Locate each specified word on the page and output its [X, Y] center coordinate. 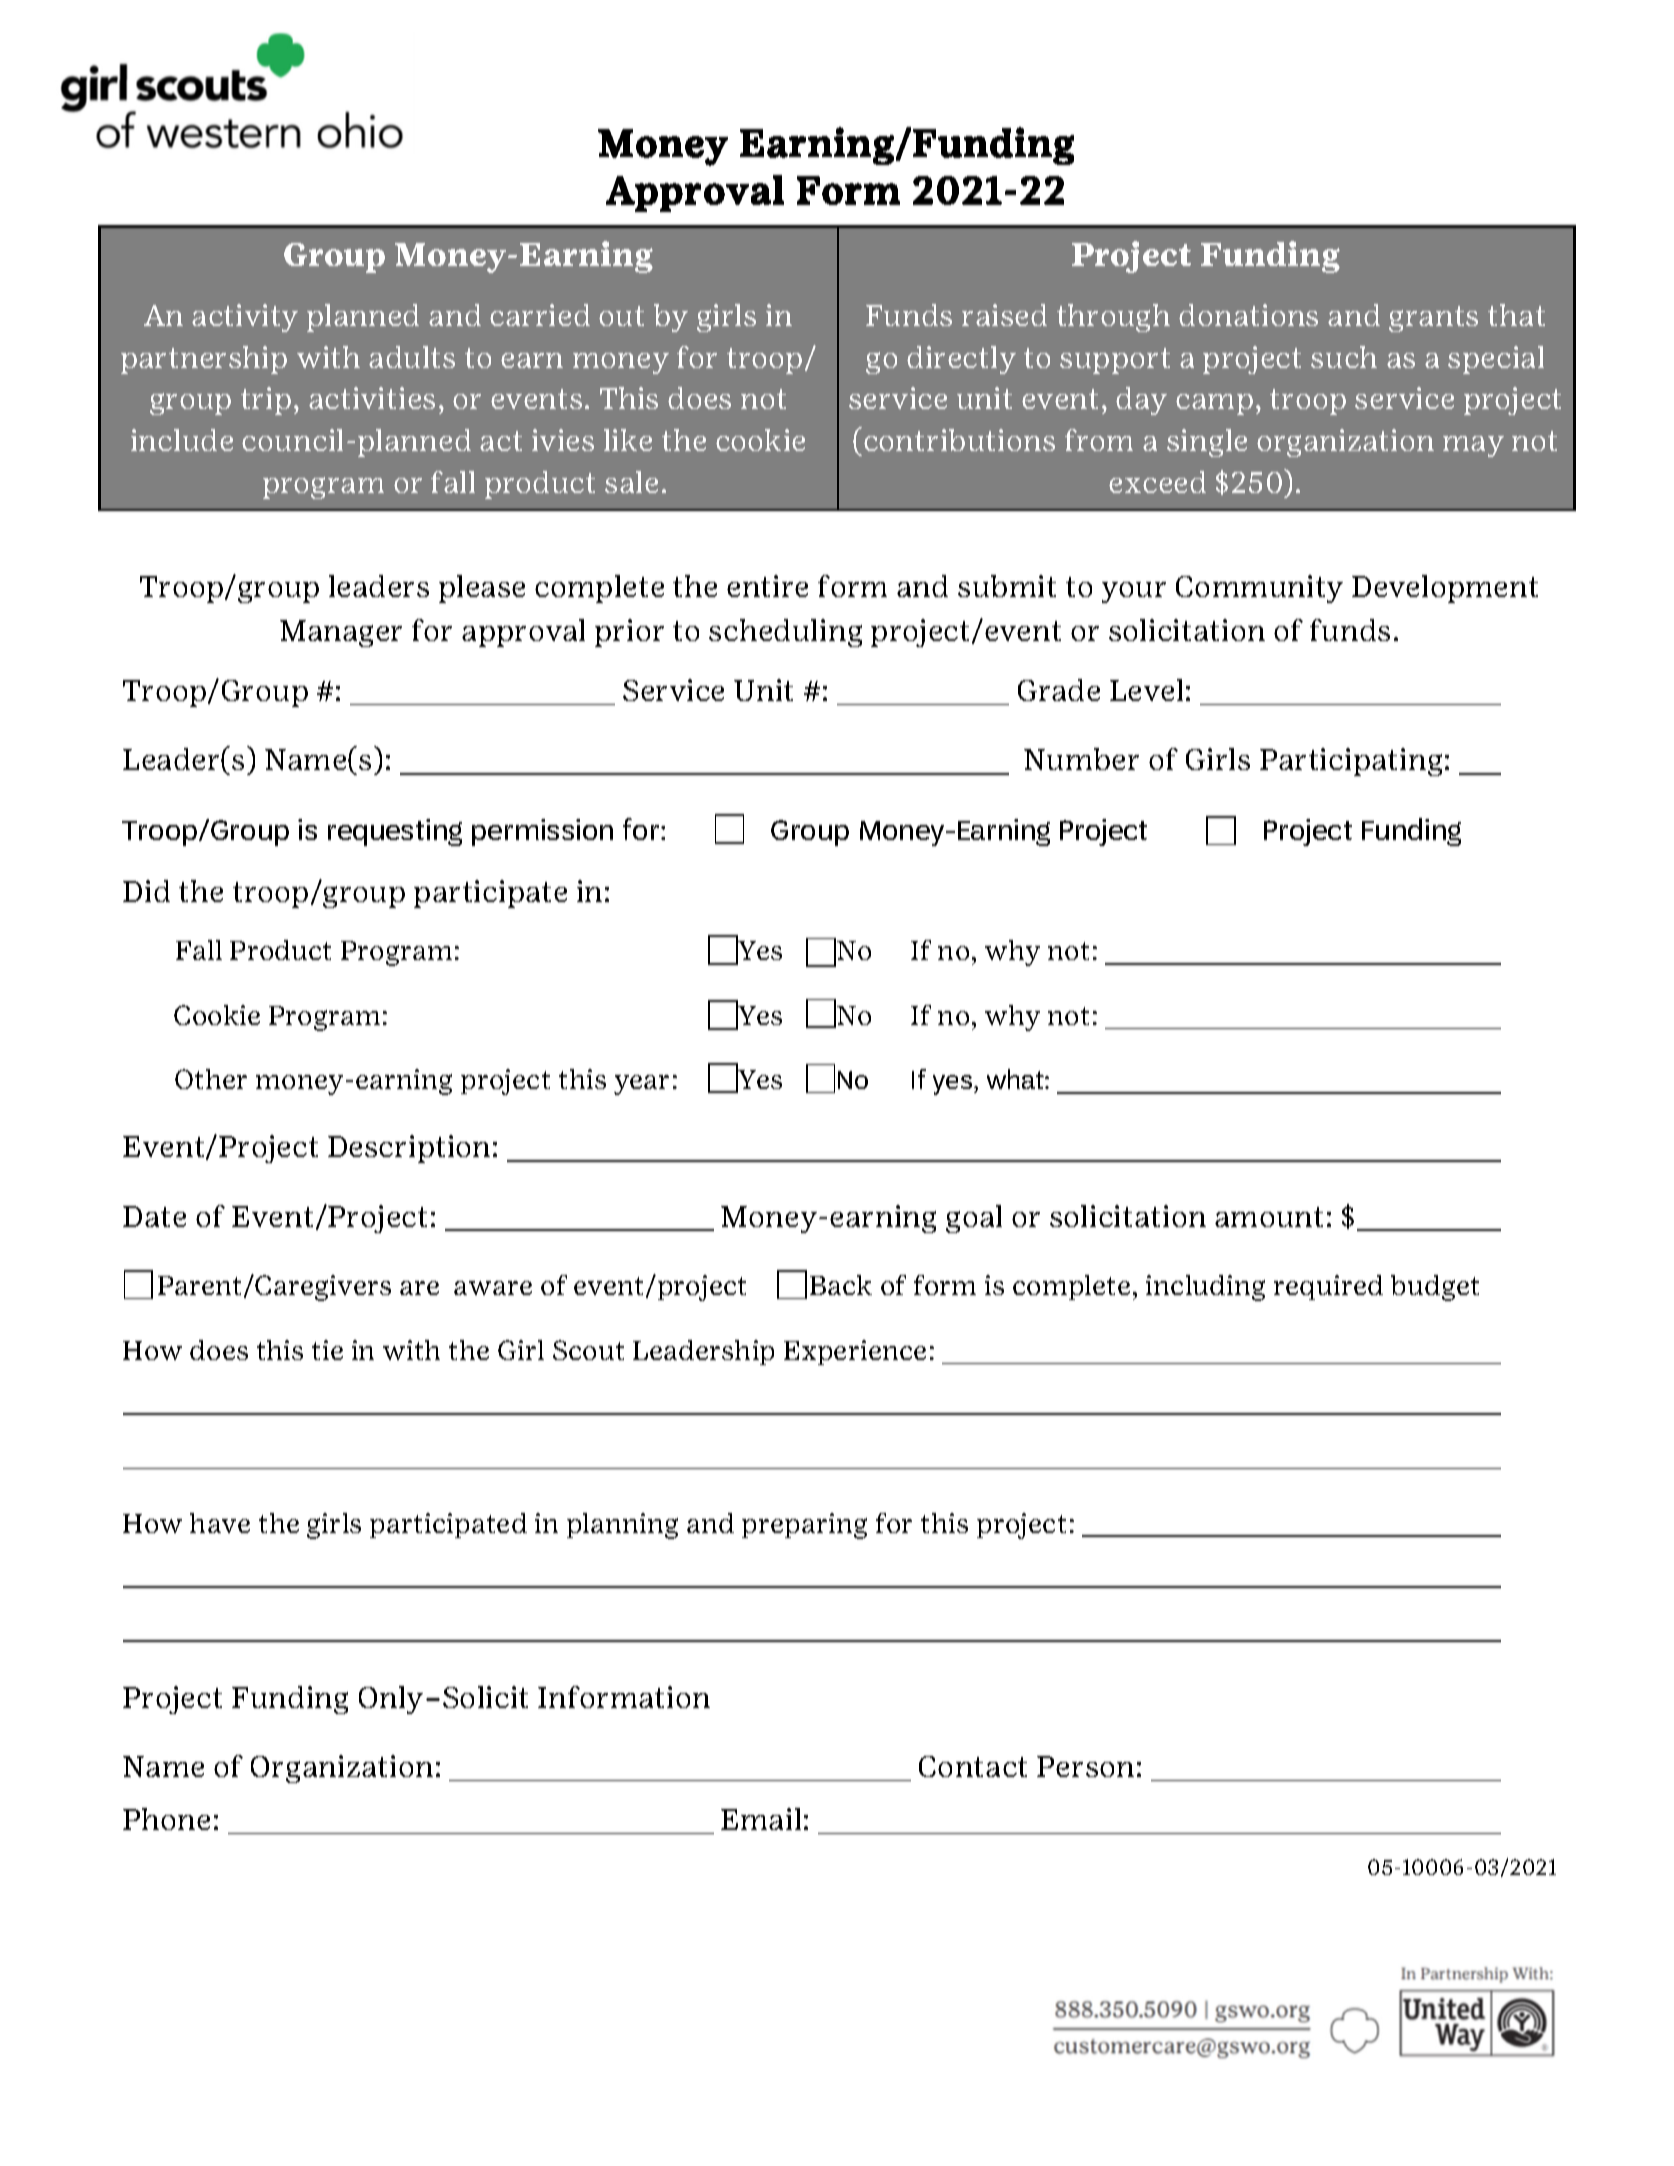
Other [211, 1079]
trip [266, 401]
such [1344, 357]
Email [761, 1819]
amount [1269, 1217]
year [641, 1085]
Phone [166, 1819]
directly [961, 360]
